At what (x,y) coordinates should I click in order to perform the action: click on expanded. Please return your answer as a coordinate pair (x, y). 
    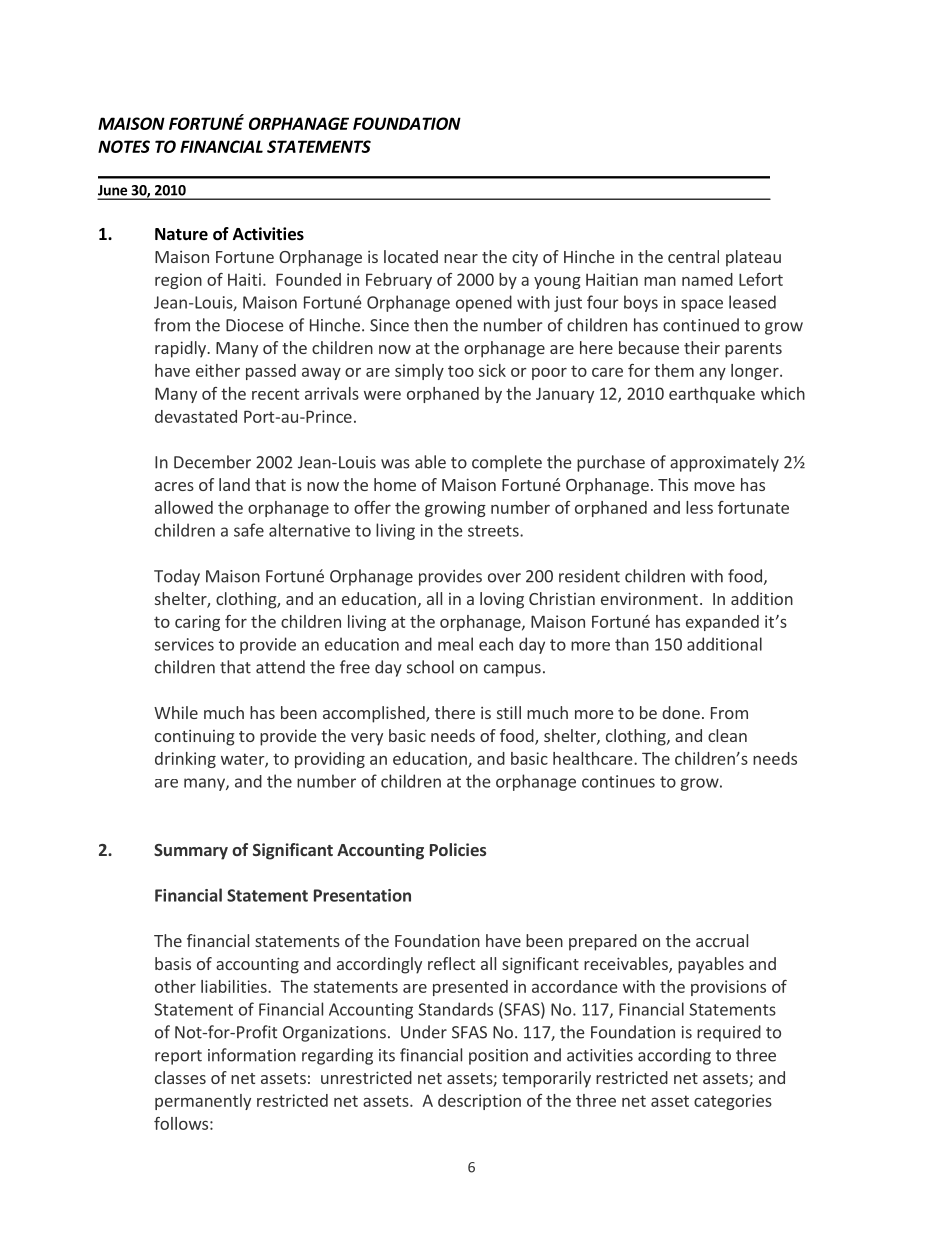
    Looking at the image, I should click on (722, 623).
